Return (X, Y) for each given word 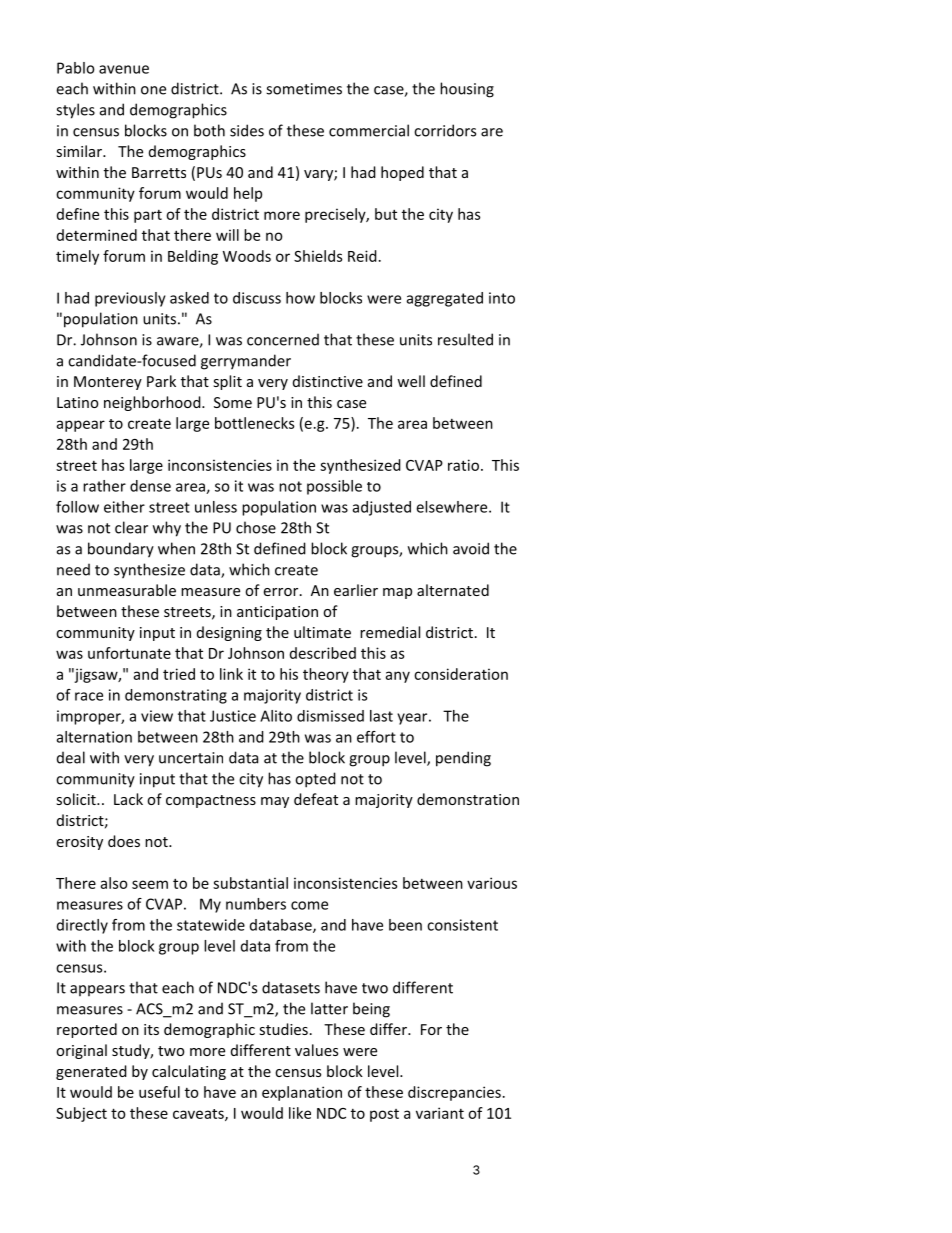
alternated (453, 590)
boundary (121, 550)
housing (467, 90)
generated (91, 1072)
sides (247, 130)
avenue (124, 69)
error (282, 592)
